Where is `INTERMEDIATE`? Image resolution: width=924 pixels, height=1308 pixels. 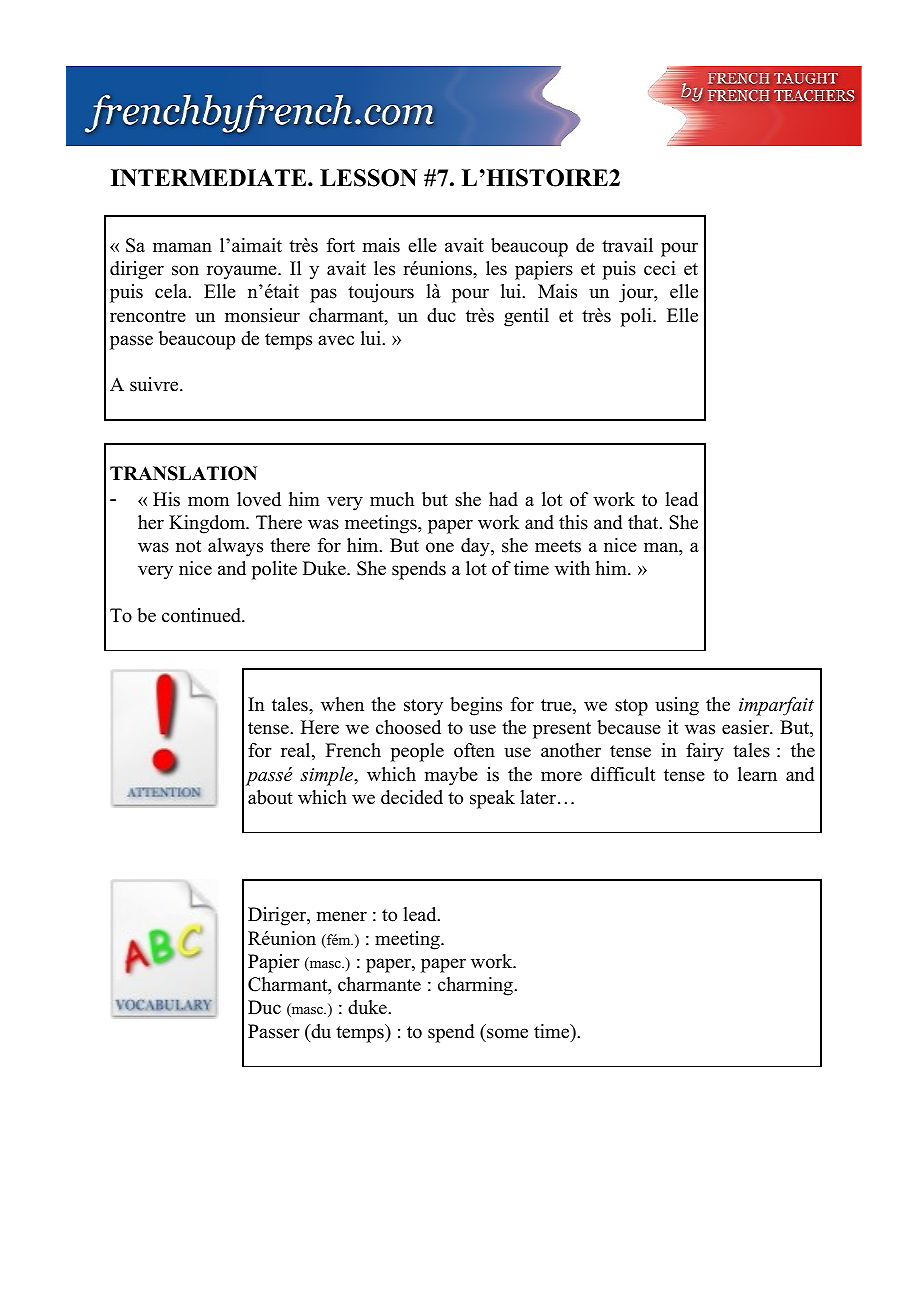
INTERMEDIATE is located at coordinates (210, 178).
